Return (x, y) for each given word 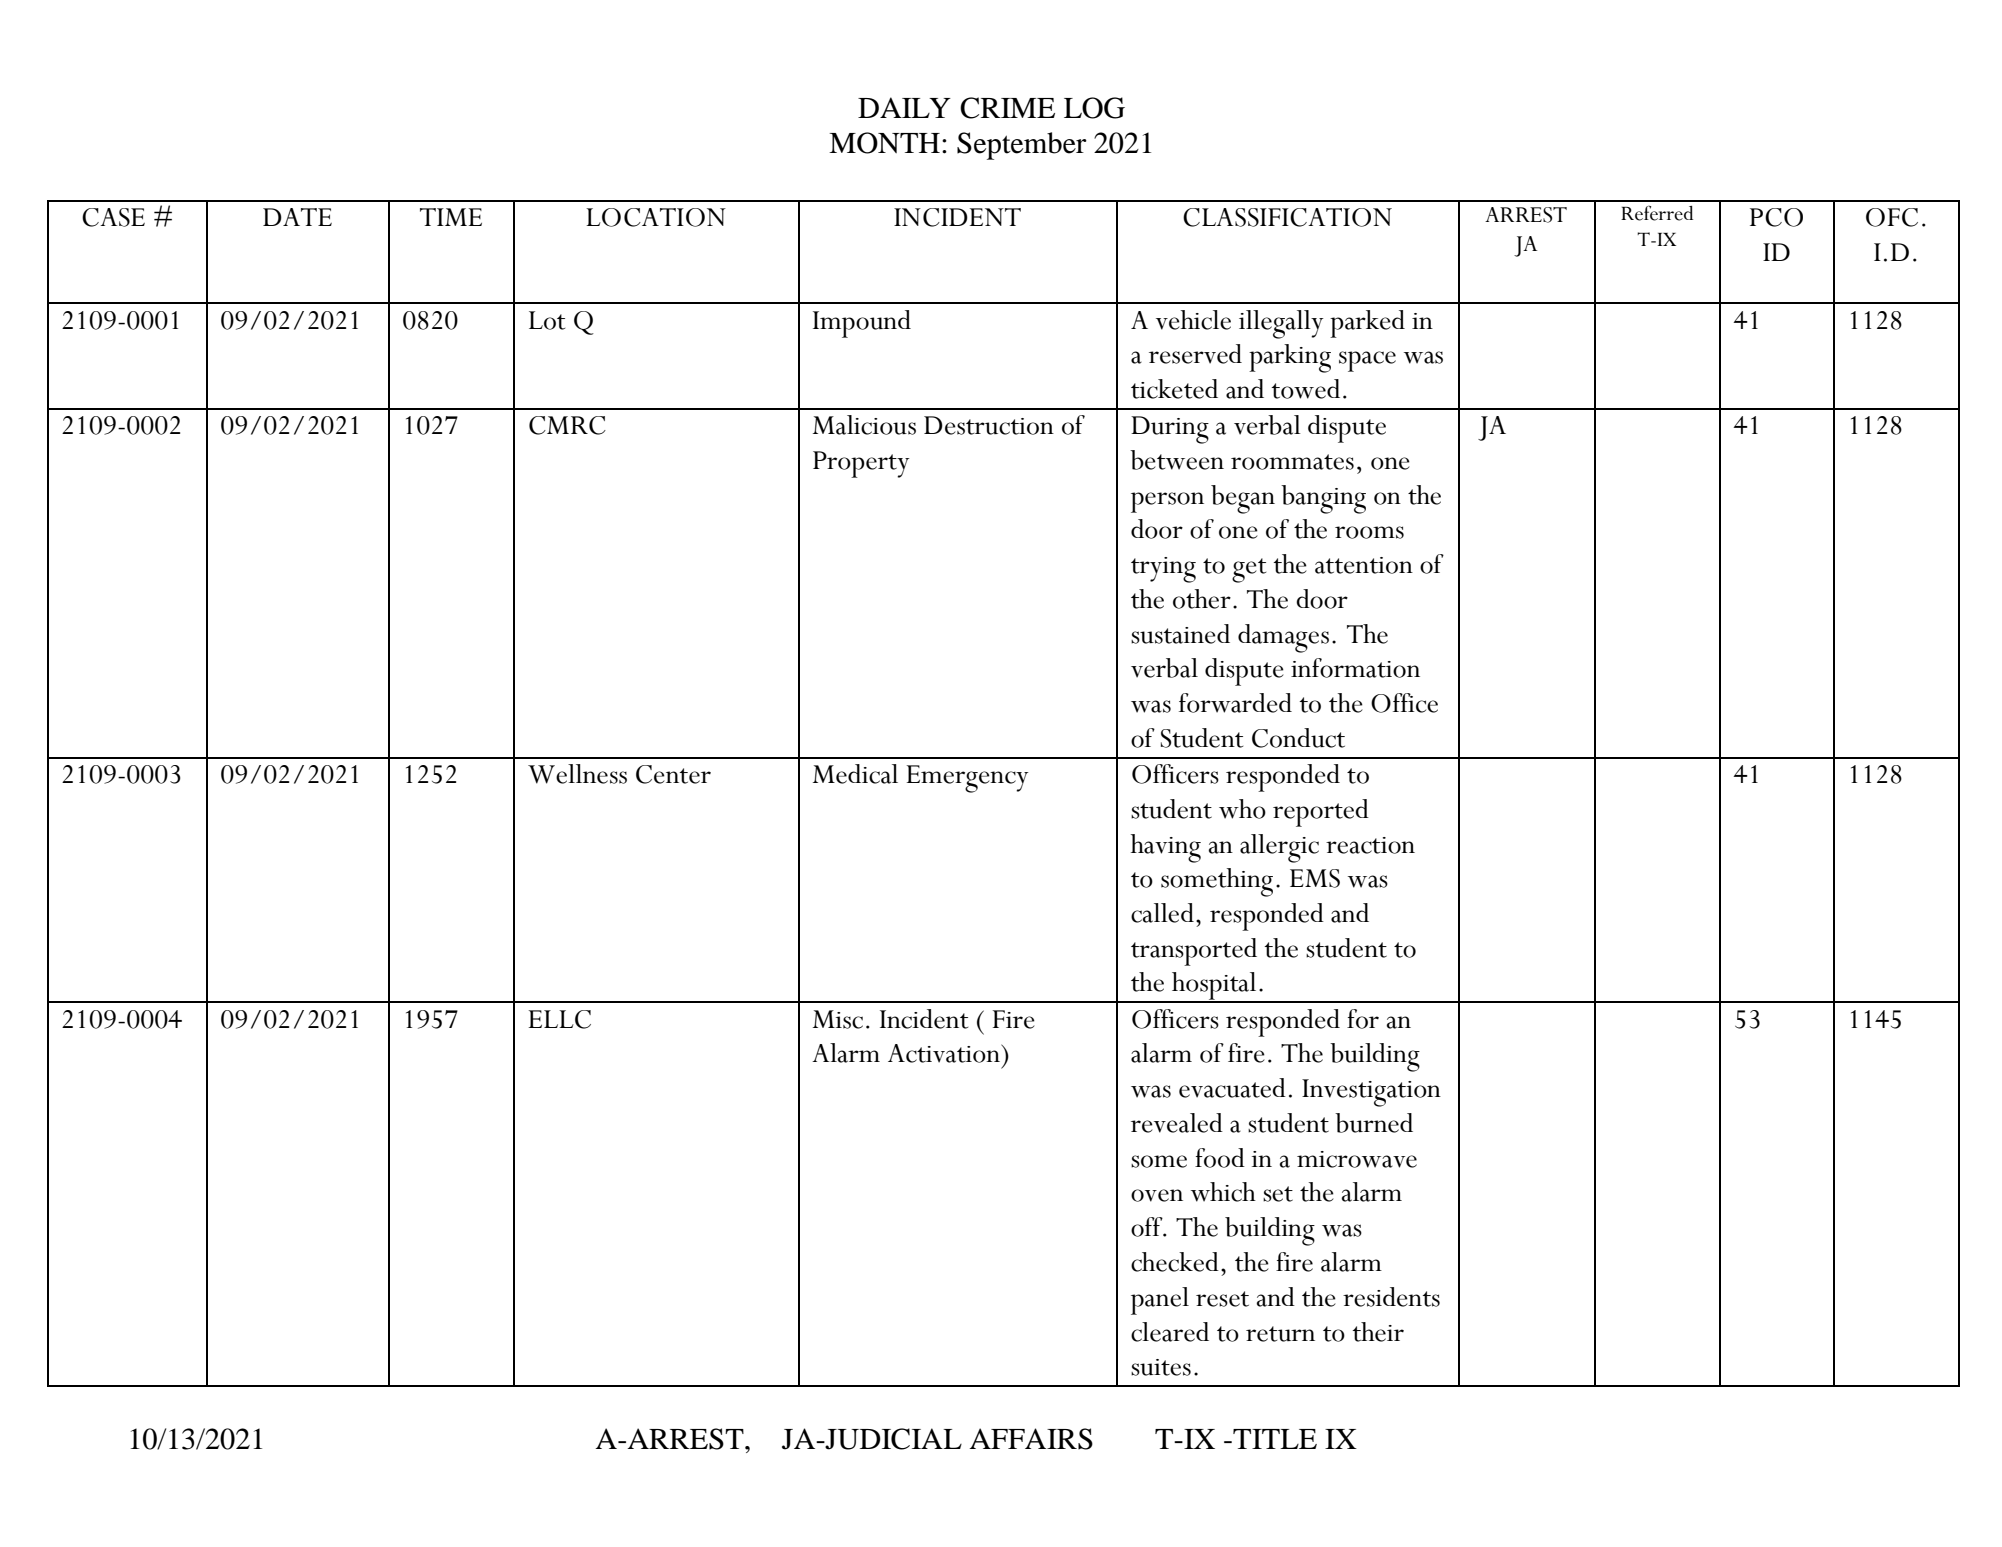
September (1022, 146)
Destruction (989, 425)
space (1367, 361)
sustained (1180, 634)
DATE (297, 217)
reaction (1370, 845)
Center (673, 774)
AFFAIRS (1031, 1439)
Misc (838, 1019)
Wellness (577, 774)
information (1355, 668)
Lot (547, 320)
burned (1374, 1123)
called (1162, 913)
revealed (1177, 1123)
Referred (1657, 213)
